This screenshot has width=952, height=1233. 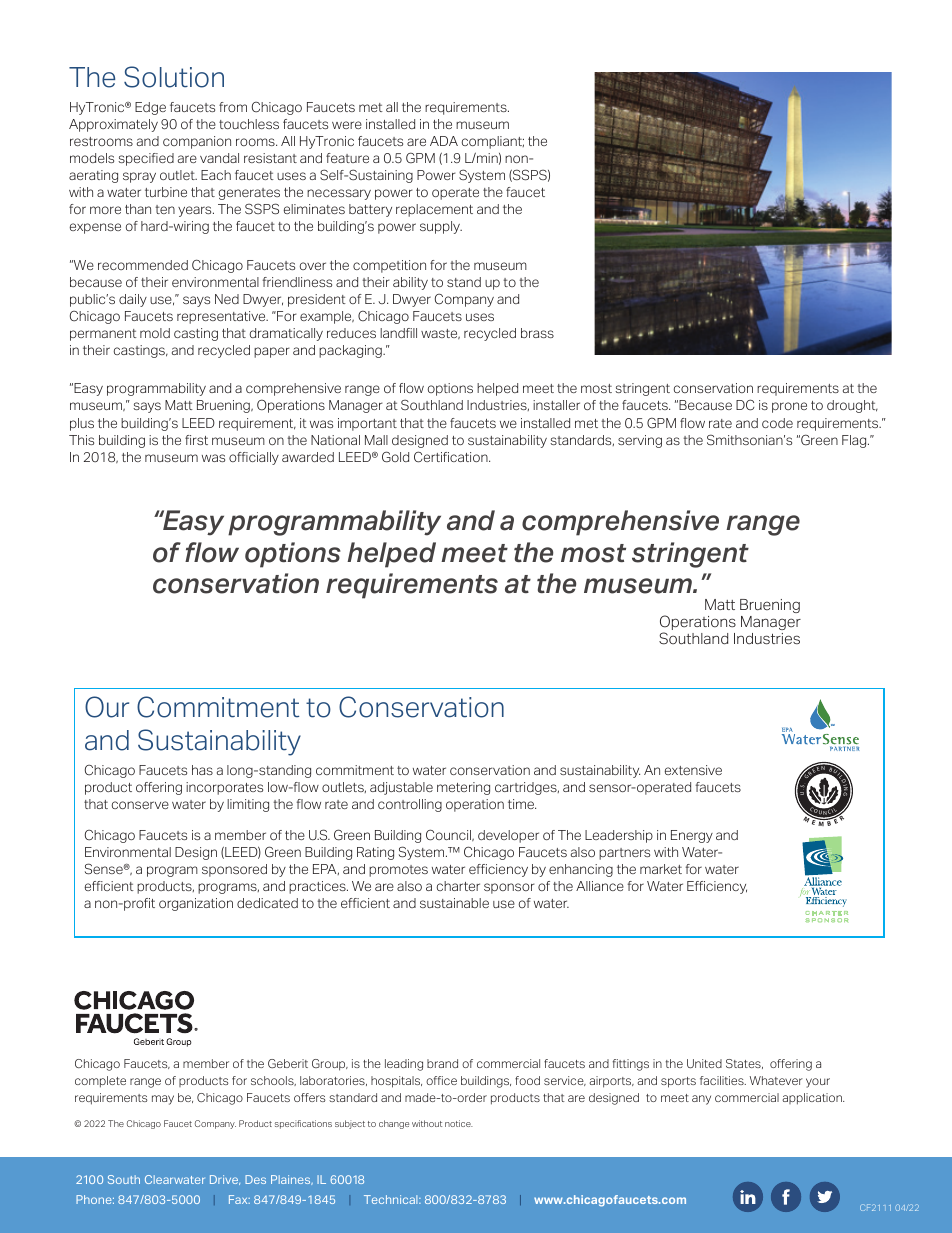 What do you see at coordinates (225, 1180) in the screenshot?
I see `Drive` at bounding box center [225, 1180].
